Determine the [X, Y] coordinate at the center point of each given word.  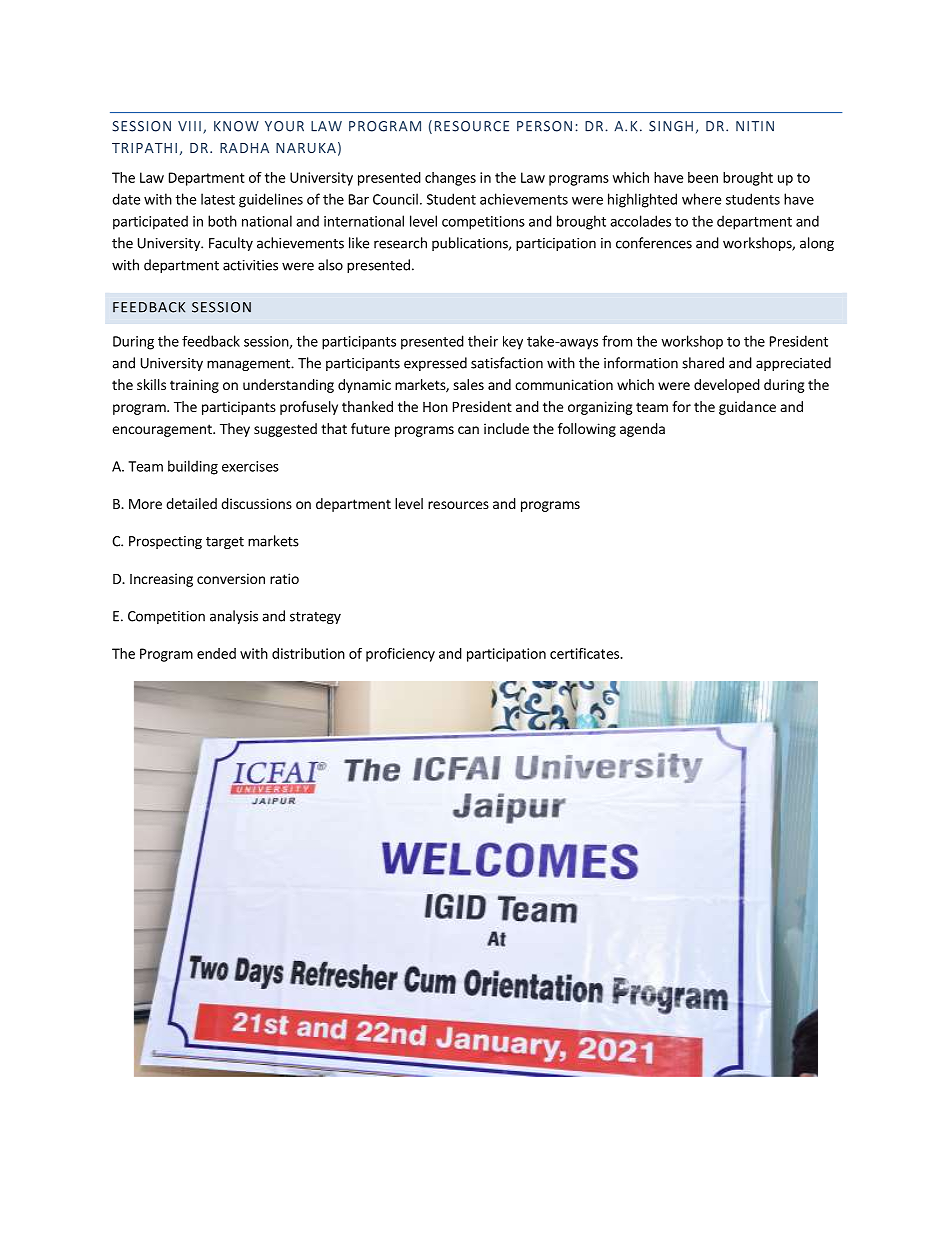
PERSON [544, 126]
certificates [585, 653]
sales [468, 384]
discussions [256, 503]
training [194, 386]
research [400, 243]
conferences [654, 243]
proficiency [400, 655]
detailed [191, 503]
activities [250, 265]
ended [216, 653]
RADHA [244, 148]
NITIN [755, 126]
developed [727, 386]
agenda [642, 430]
